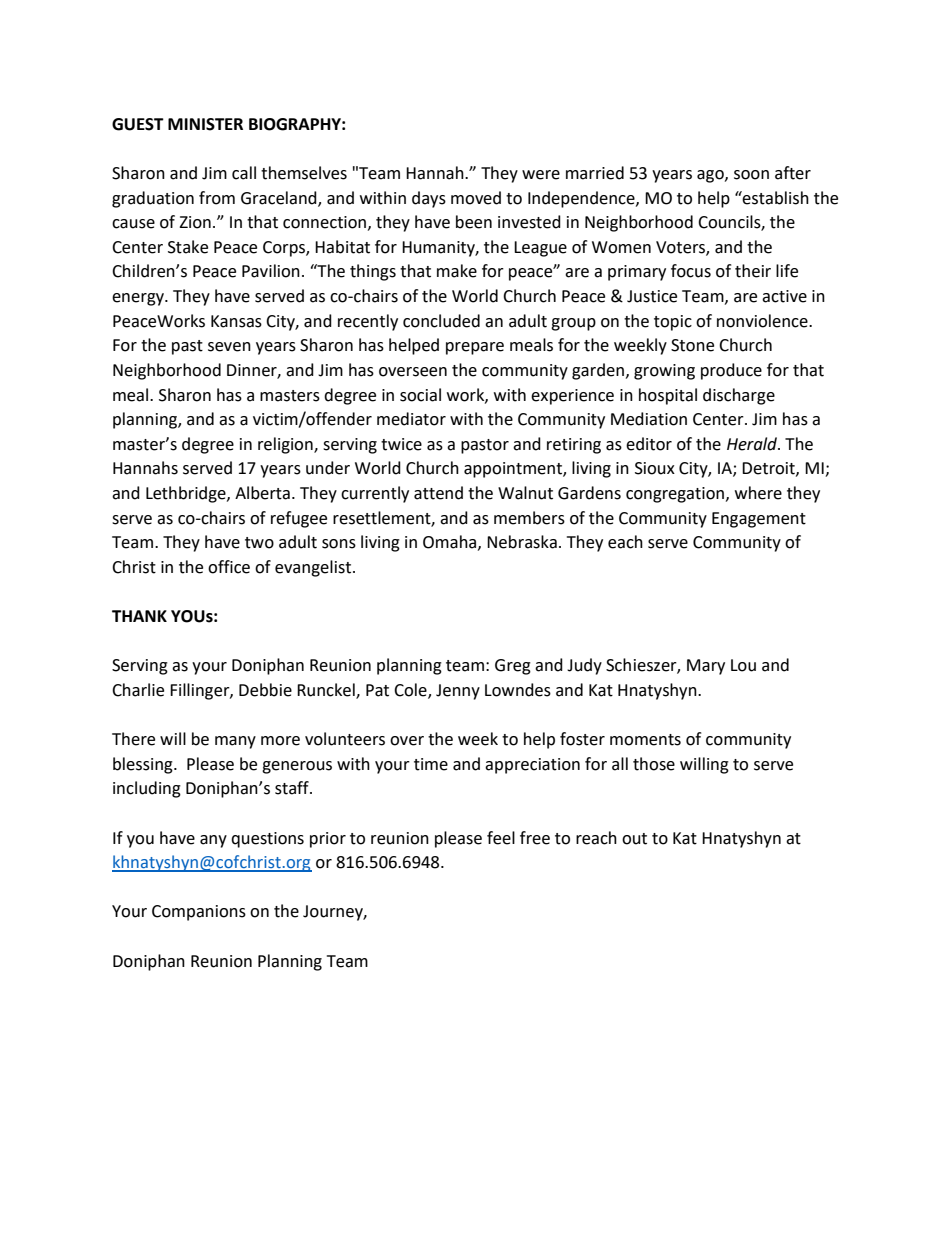 This screenshot has width=952, height=1233. I want to click on Jenny, so click(458, 692).
